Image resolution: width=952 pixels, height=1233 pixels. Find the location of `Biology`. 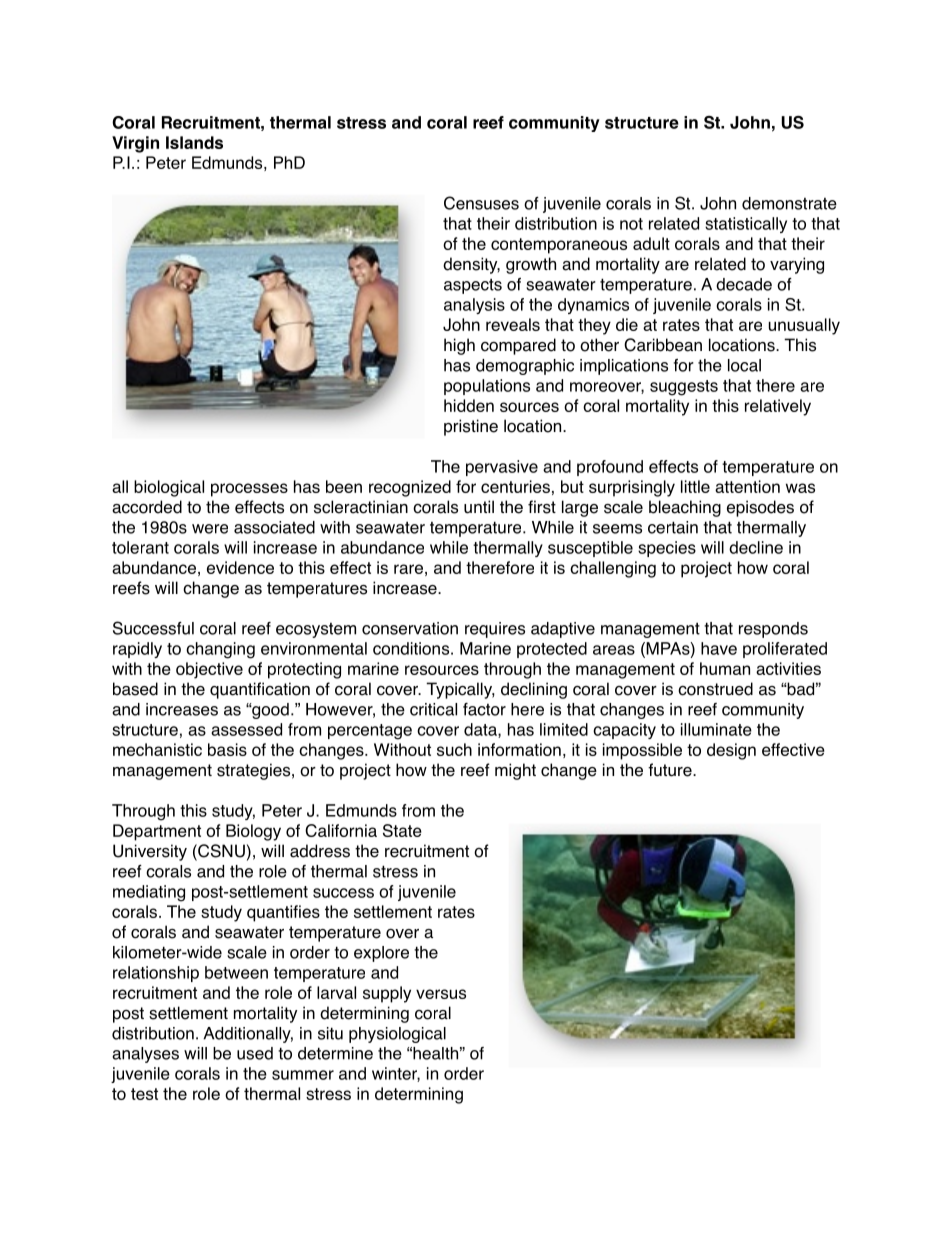

Biology is located at coordinates (253, 832).
